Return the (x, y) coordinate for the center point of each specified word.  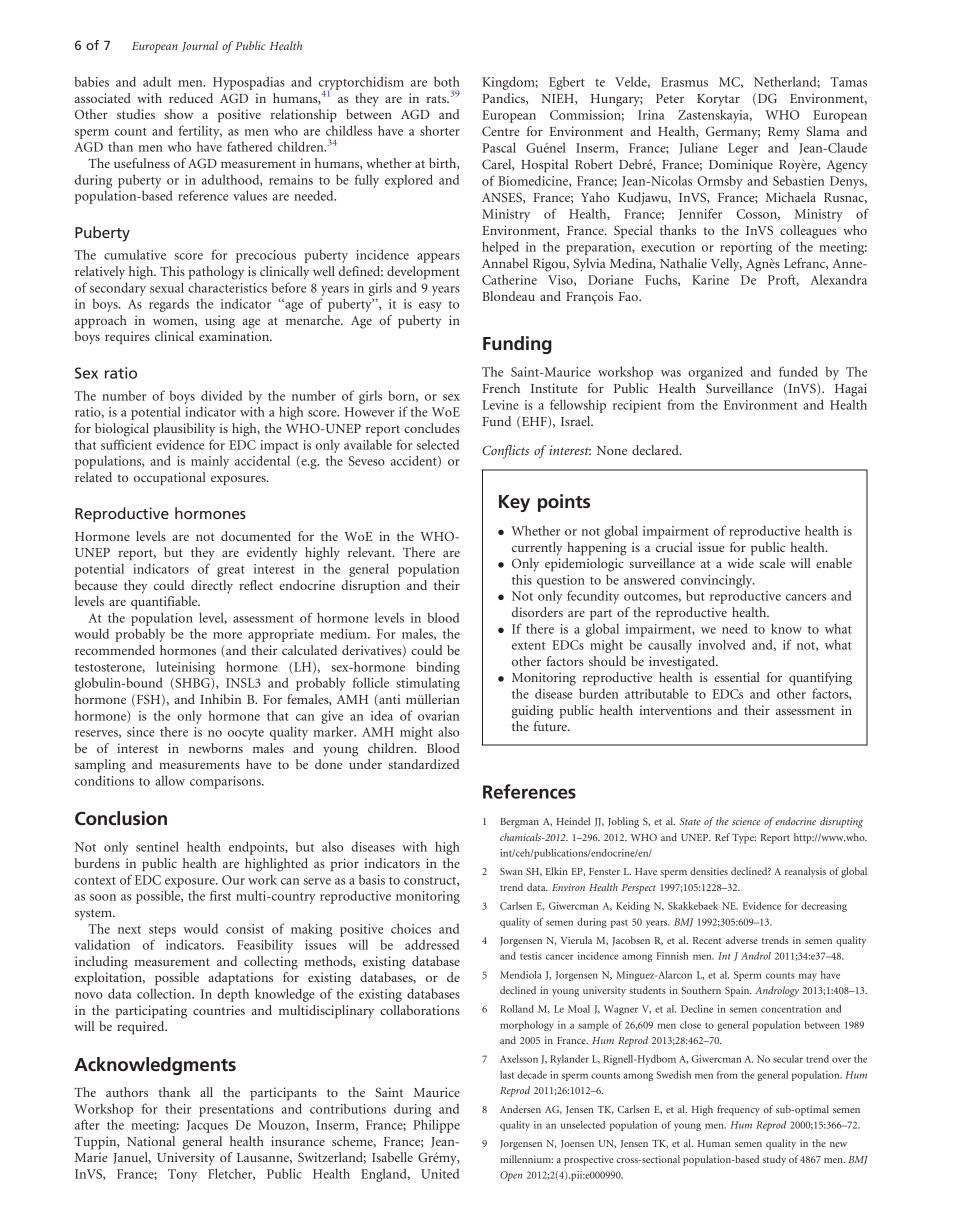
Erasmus (684, 82)
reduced (191, 98)
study (774, 1160)
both (447, 81)
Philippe (436, 1126)
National (151, 1141)
